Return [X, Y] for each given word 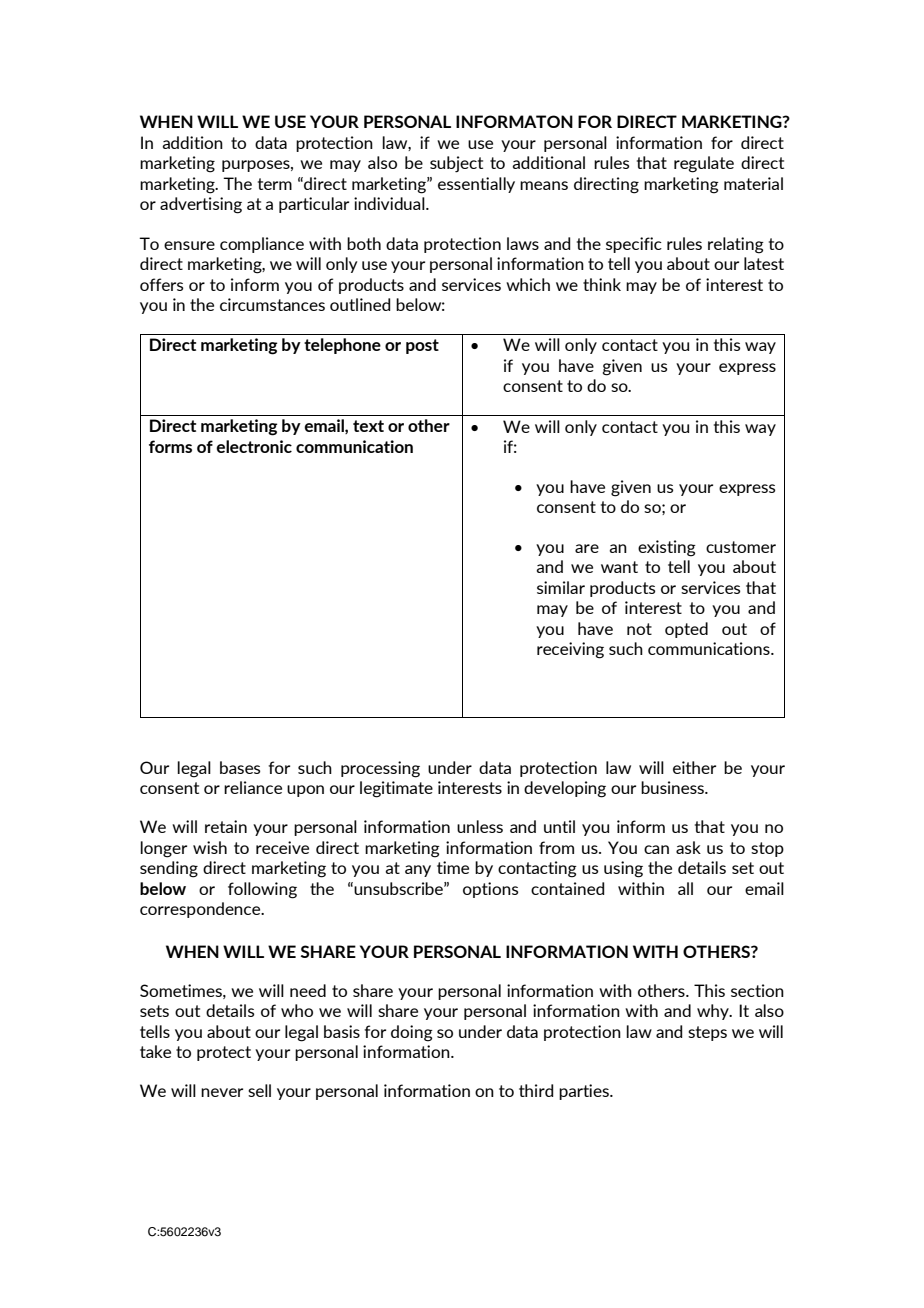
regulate [704, 164]
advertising [201, 205]
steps [707, 1033]
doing [412, 1033]
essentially [476, 185]
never [222, 1092]
